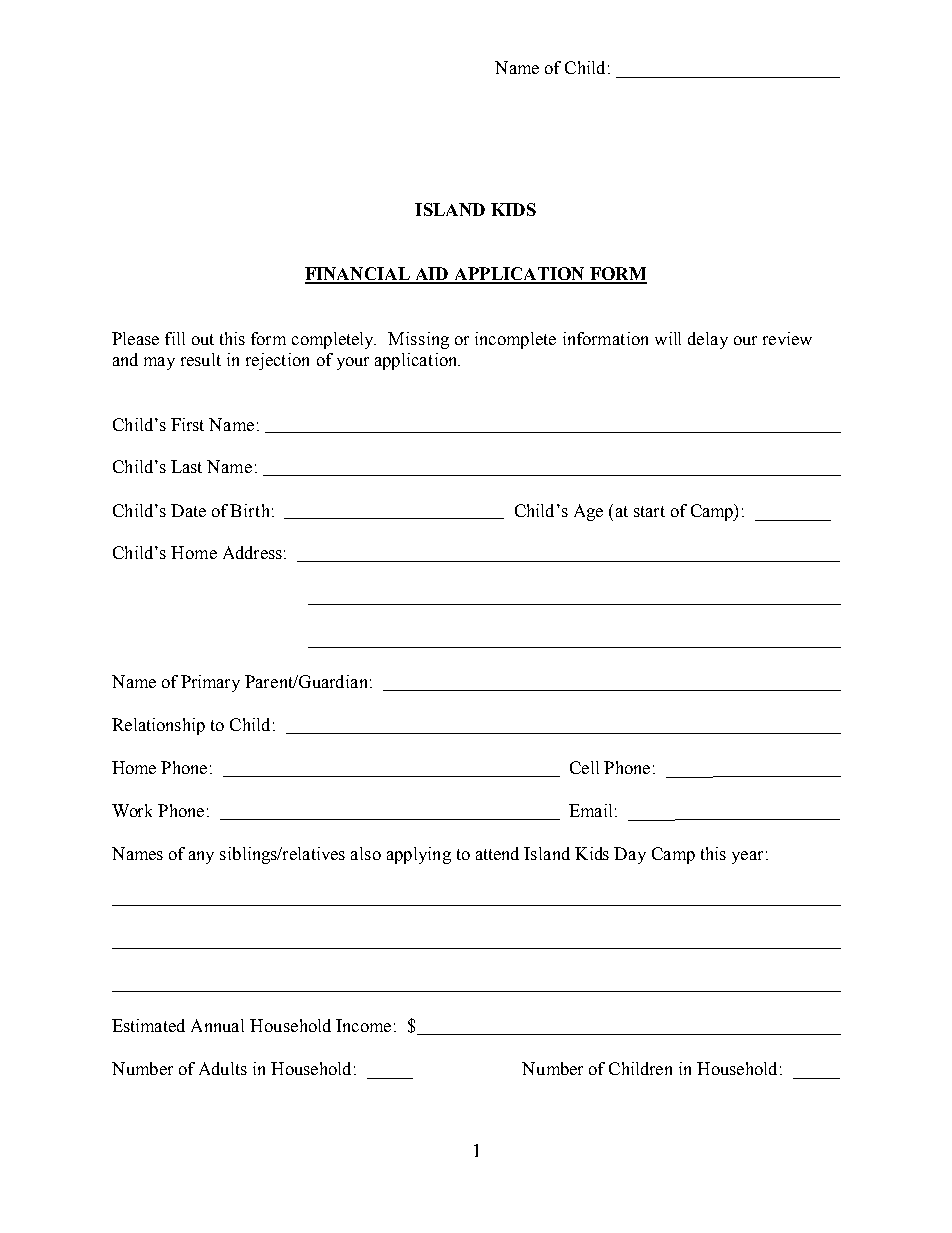  What do you see at coordinates (188, 510) in the screenshot?
I see `Date` at bounding box center [188, 510].
